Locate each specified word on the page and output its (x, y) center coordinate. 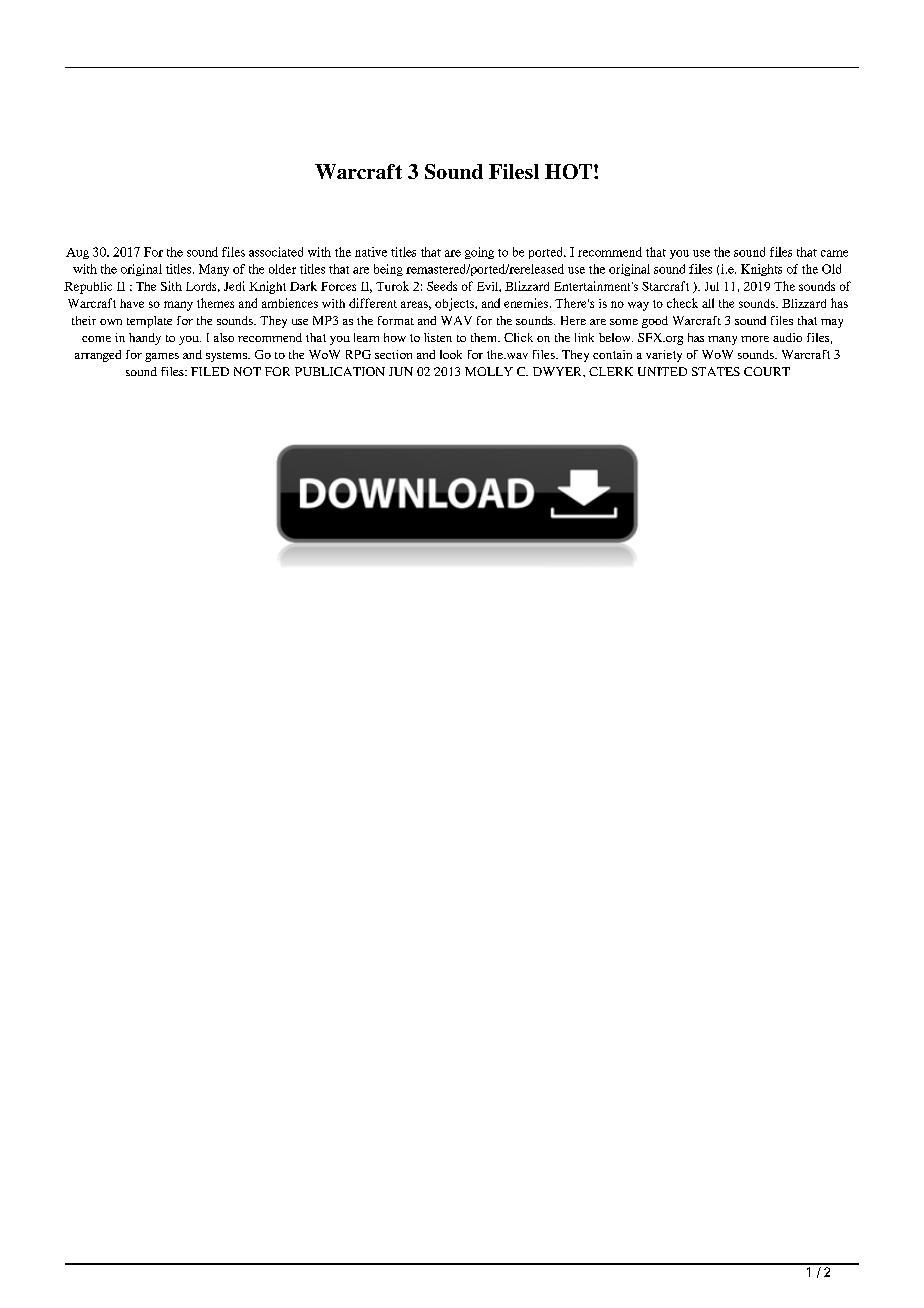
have (132, 303)
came (834, 253)
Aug (77, 253)
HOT (570, 171)
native (371, 252)
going (479, 253)
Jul (712, 286)
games (162, 357)
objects (455, 304)
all (708, 303)
